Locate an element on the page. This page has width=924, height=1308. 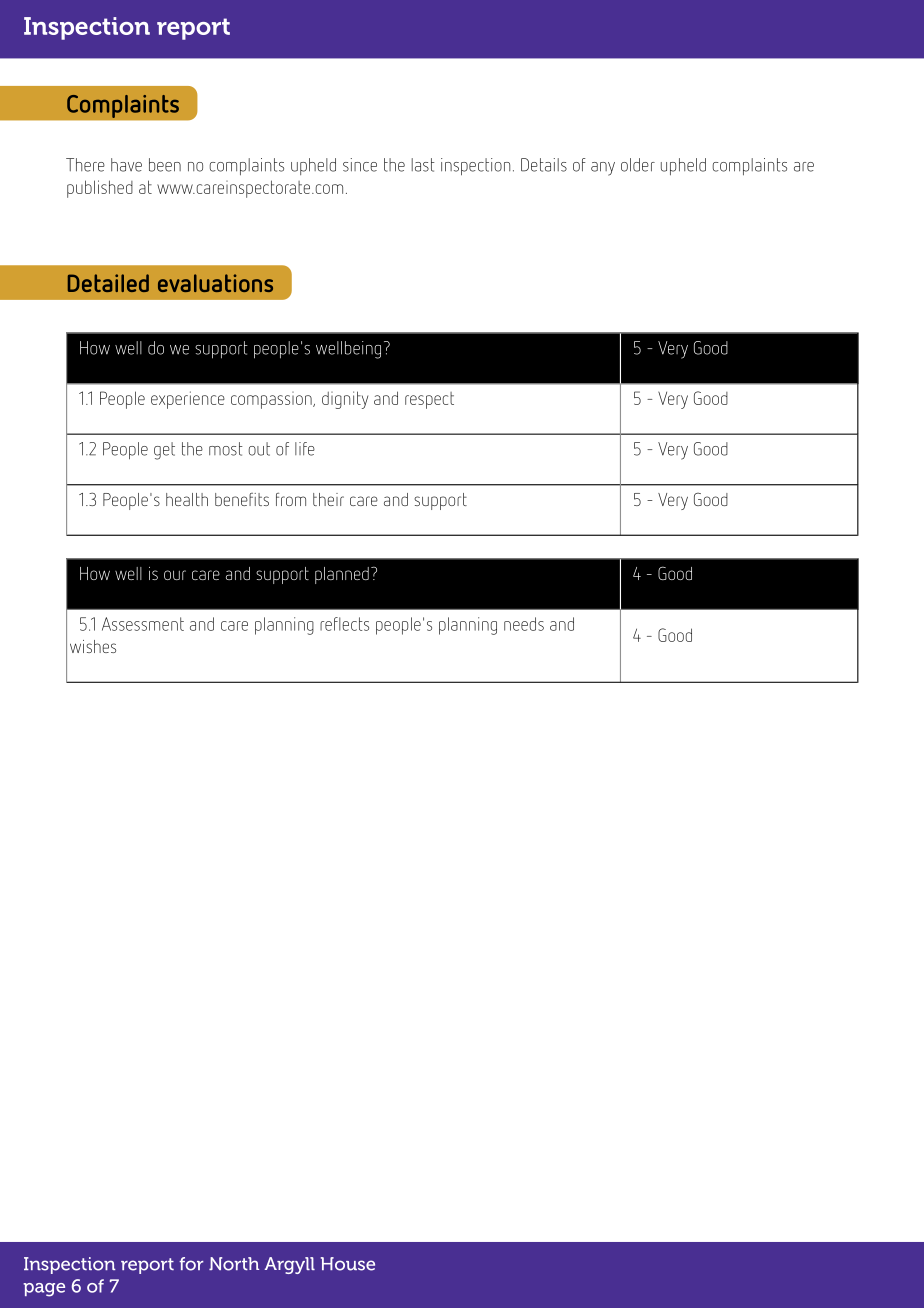
for is located at coordinates (191, 1264).
